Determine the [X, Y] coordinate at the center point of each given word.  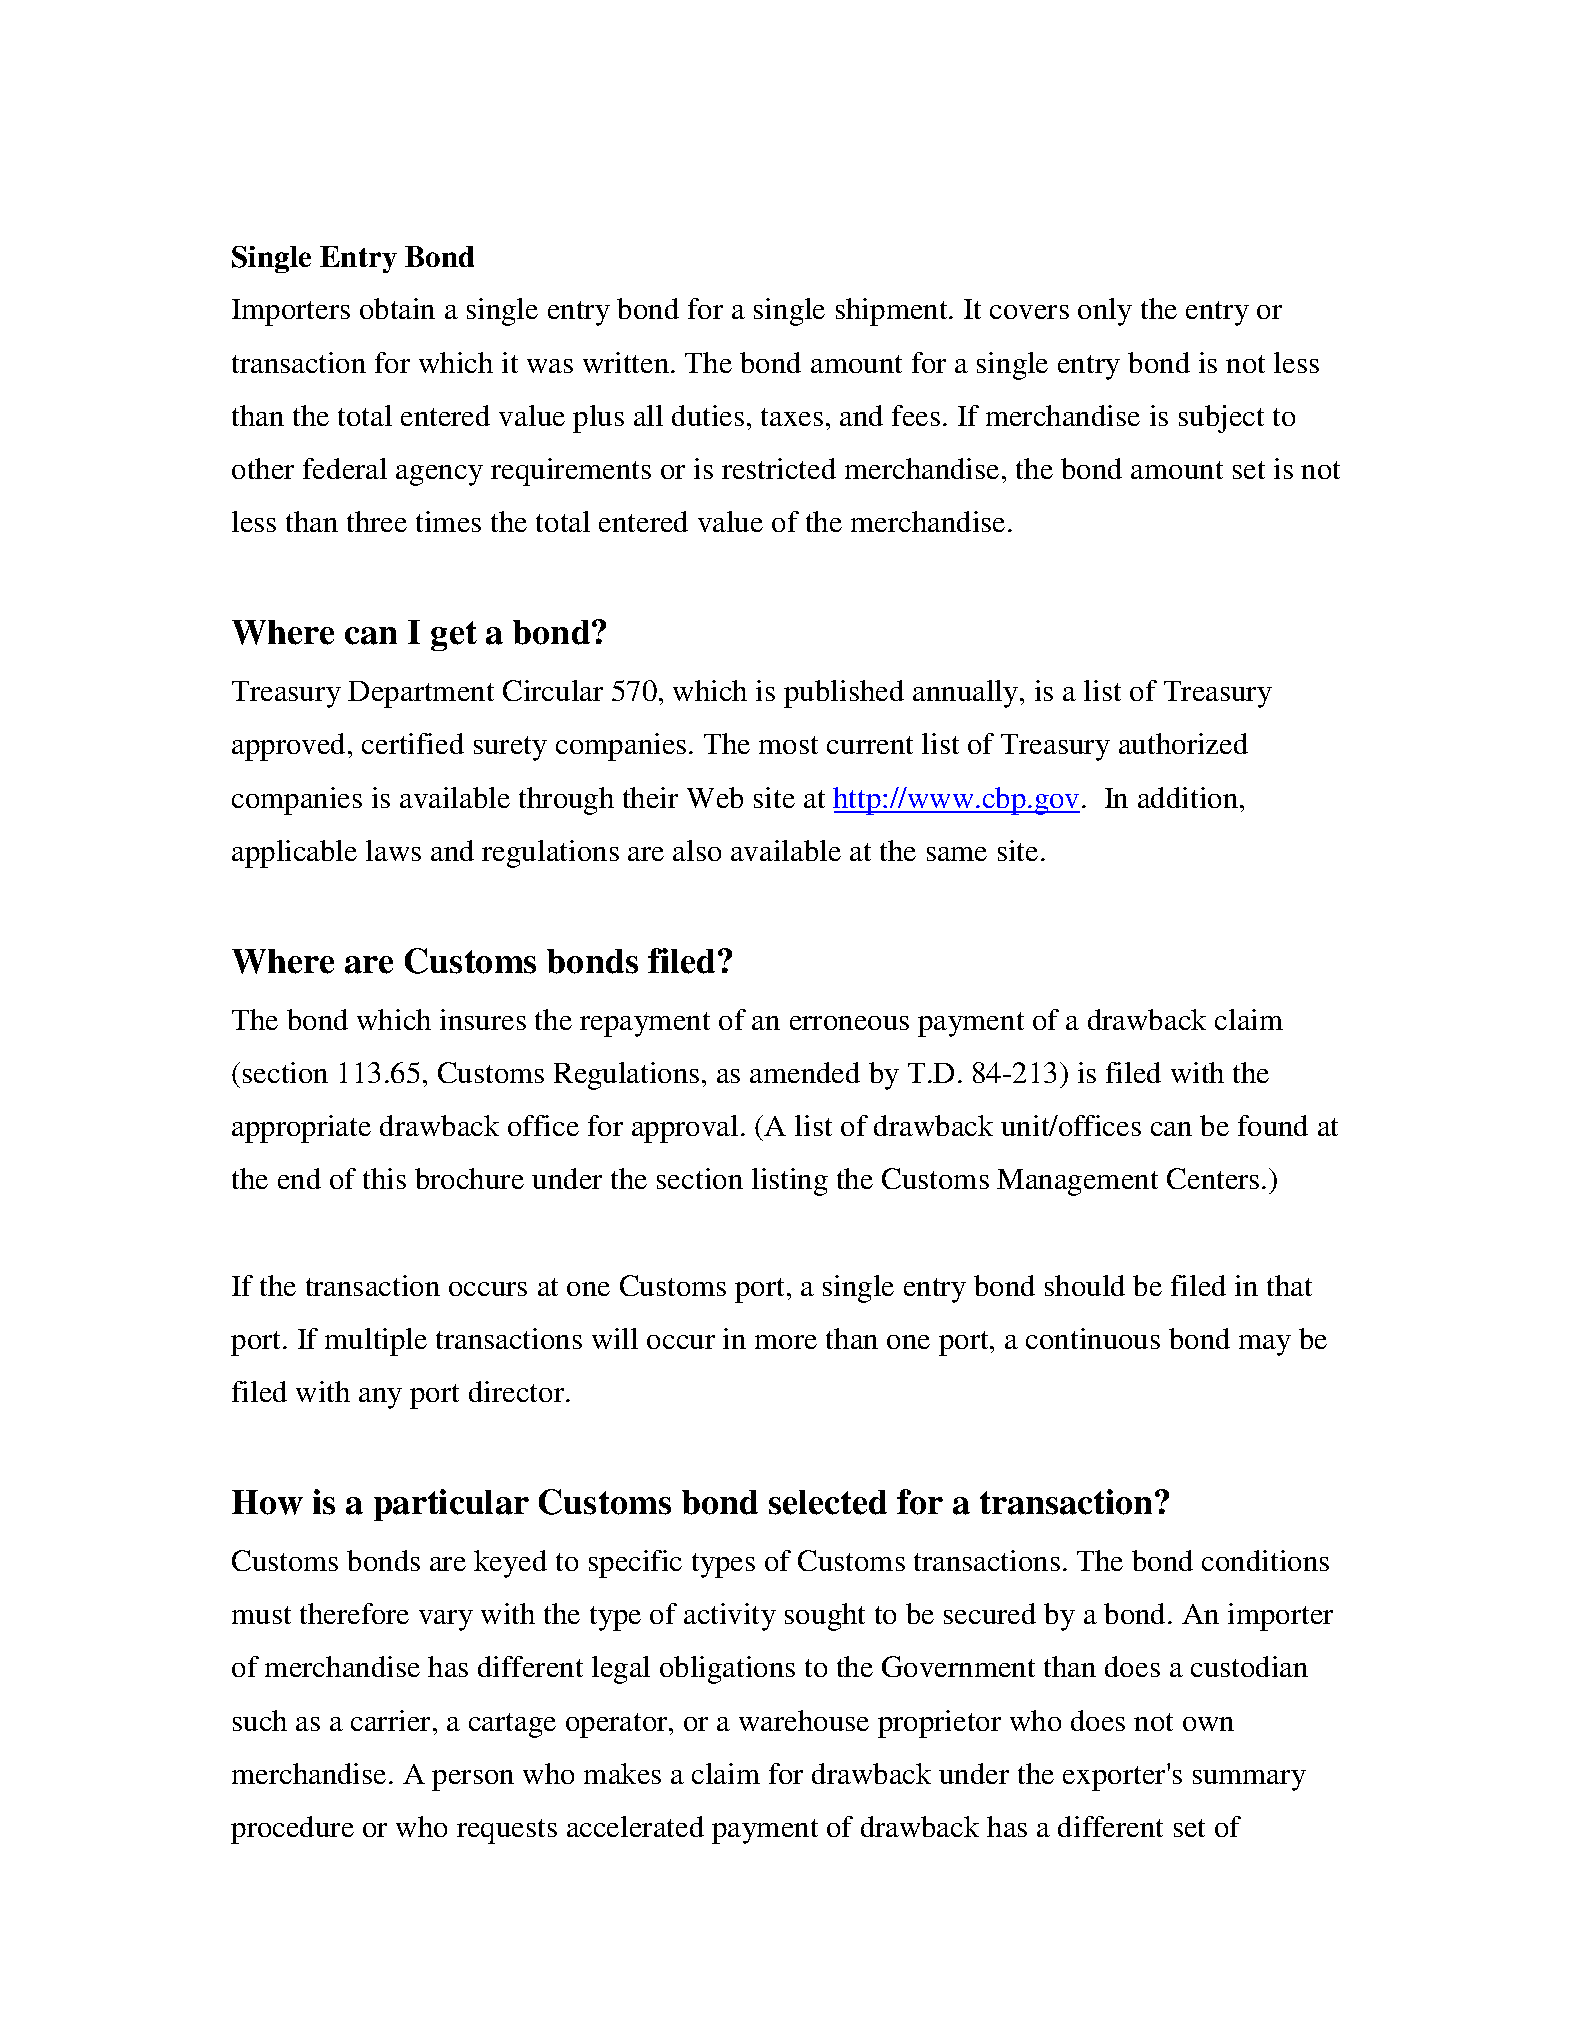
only [1105, 312]
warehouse [804, 1720]
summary [1249, 1780]
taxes [792, 417]
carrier [392, 1720]
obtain [397, 308]
